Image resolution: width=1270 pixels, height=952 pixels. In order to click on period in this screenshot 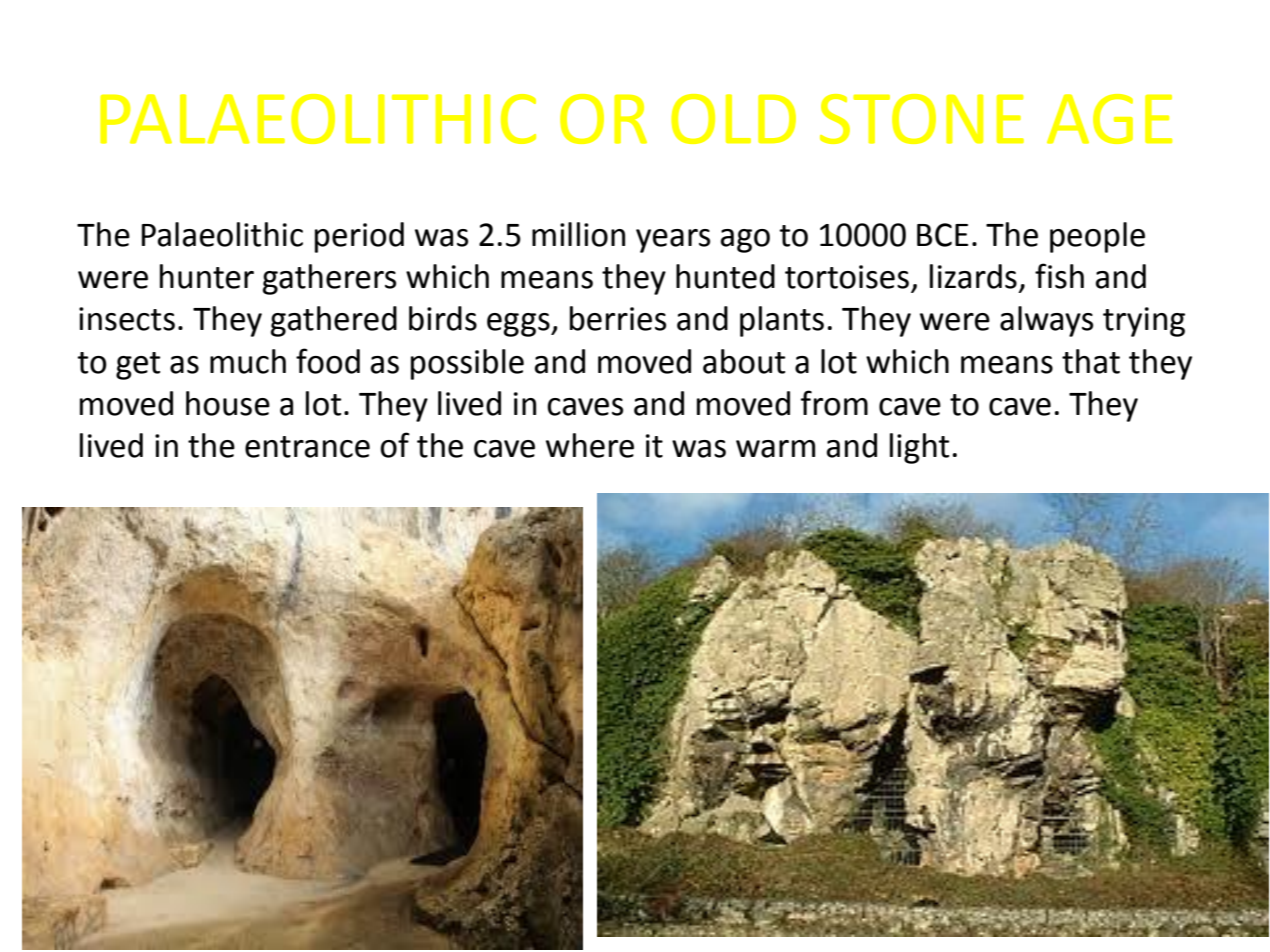, I will do `click(359, 237)`.
